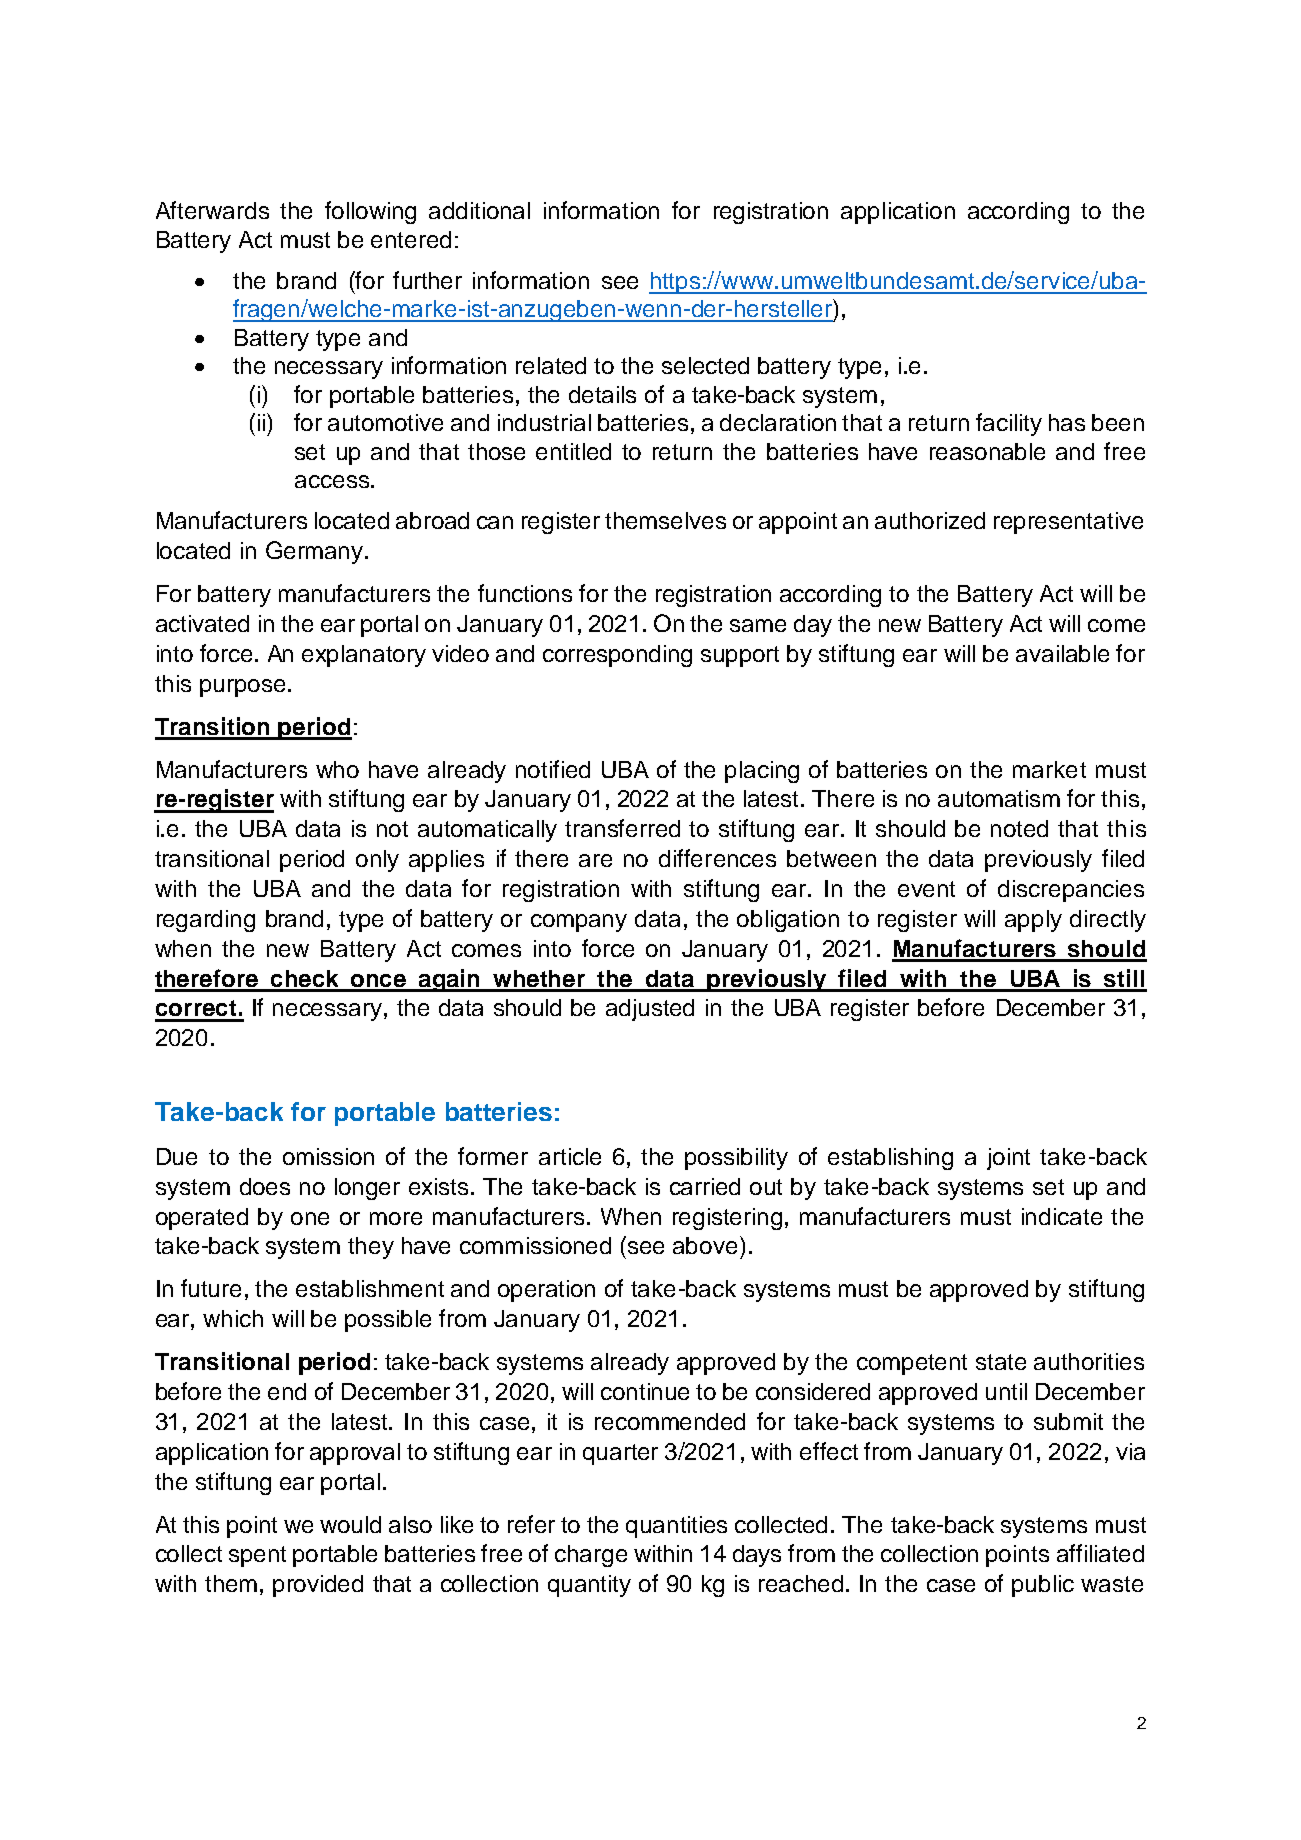  What do you see at coordinates (328, 1156) in the document?
I see `omission` at bounding box center [328, 1156].
